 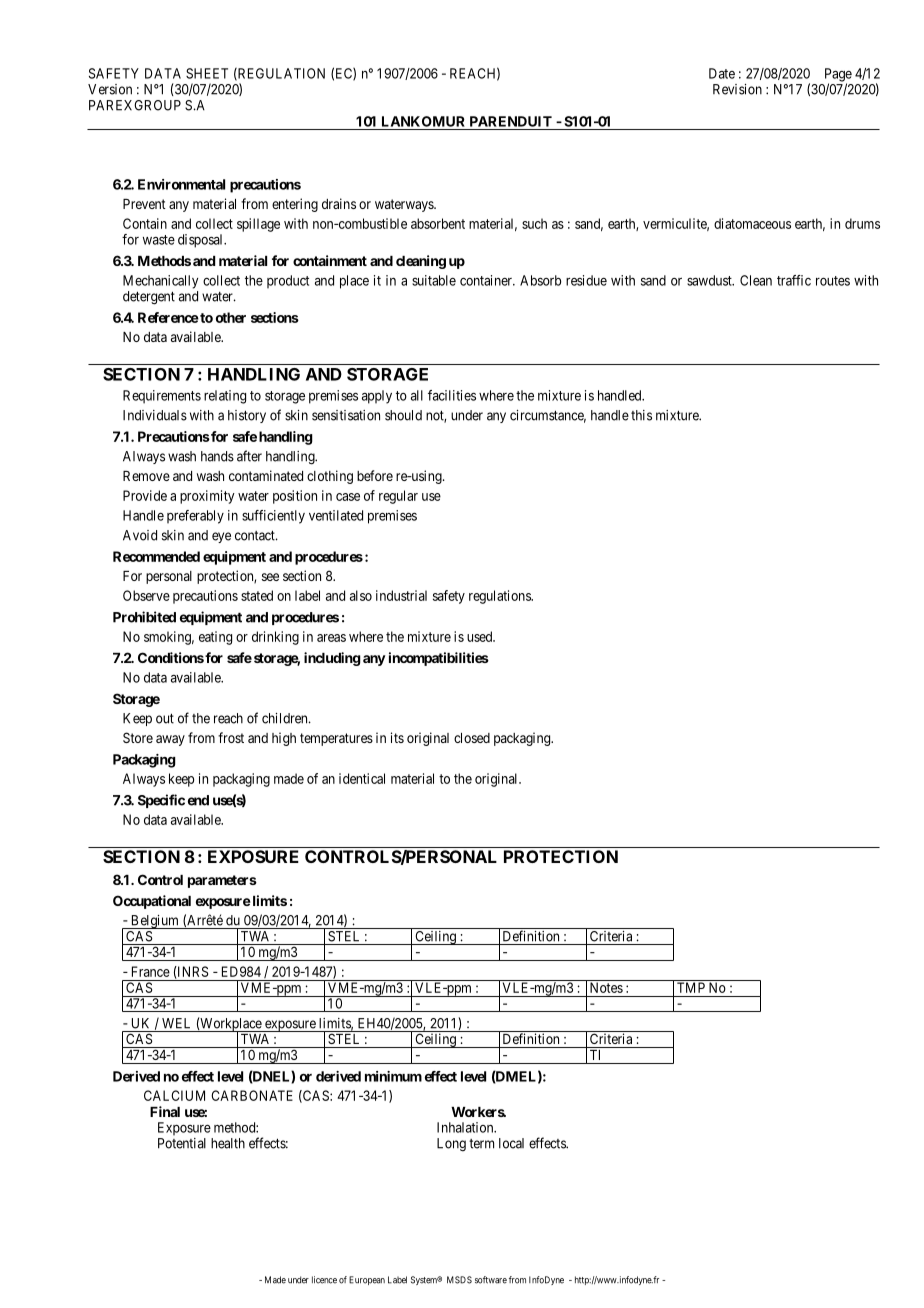 What do you see at coordinates (207, 73) in the screenshot?
I see `SHEET` at bounding box center [207, 73].
